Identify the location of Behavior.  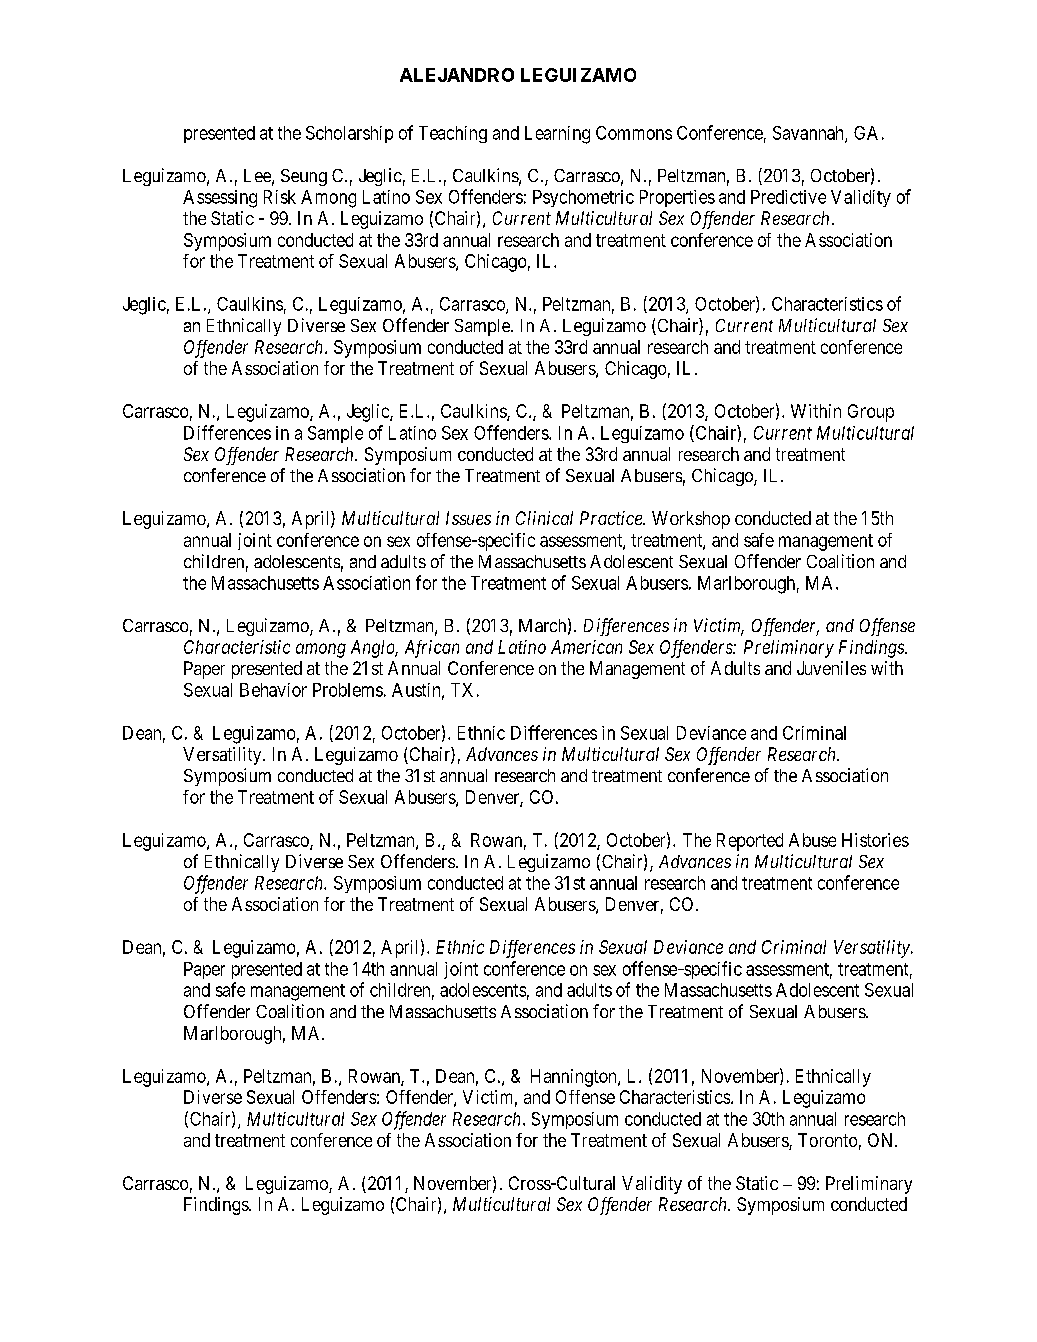
(273, 690).
